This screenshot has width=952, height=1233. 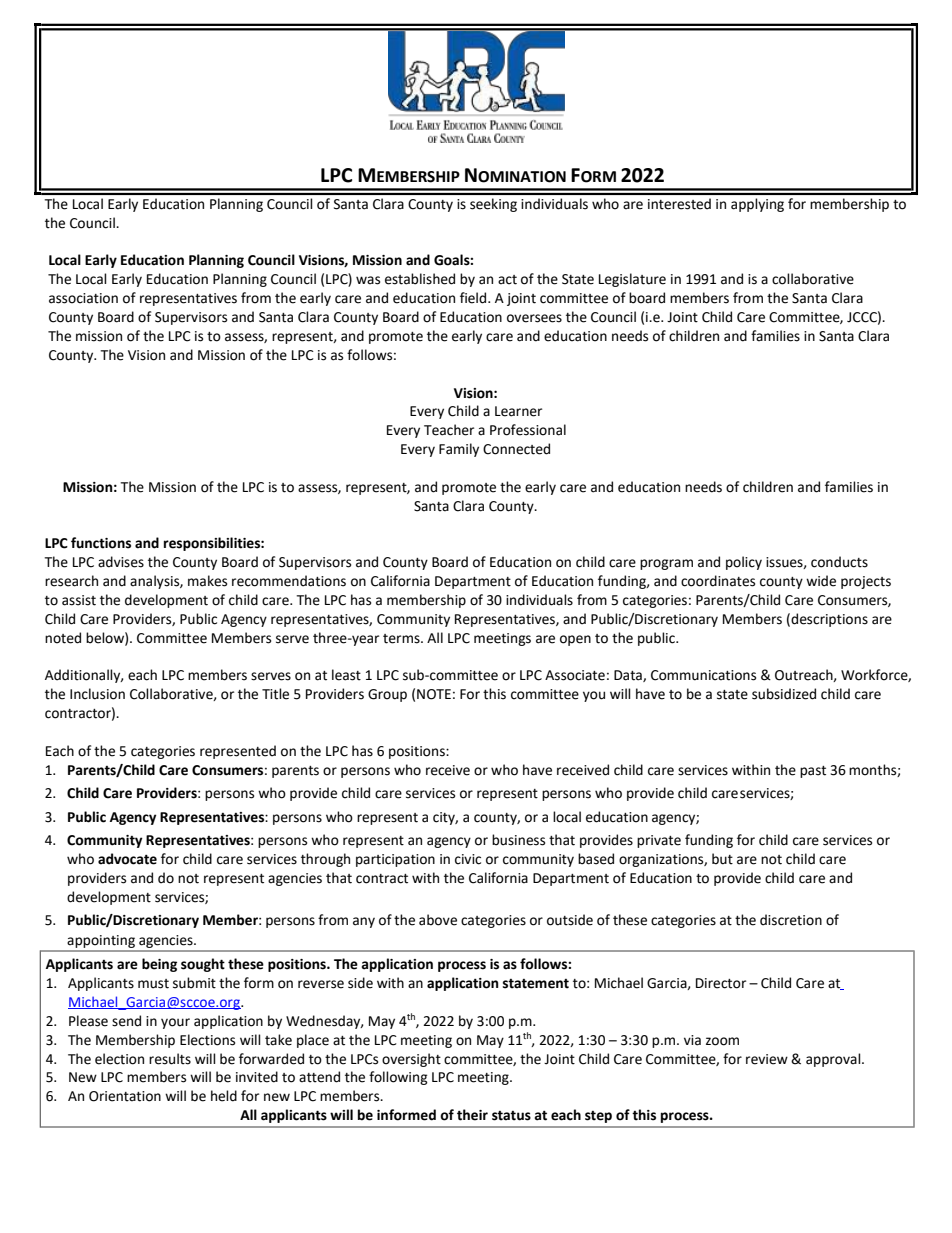 I want to click on seeking, so click(x=493, y=205).
